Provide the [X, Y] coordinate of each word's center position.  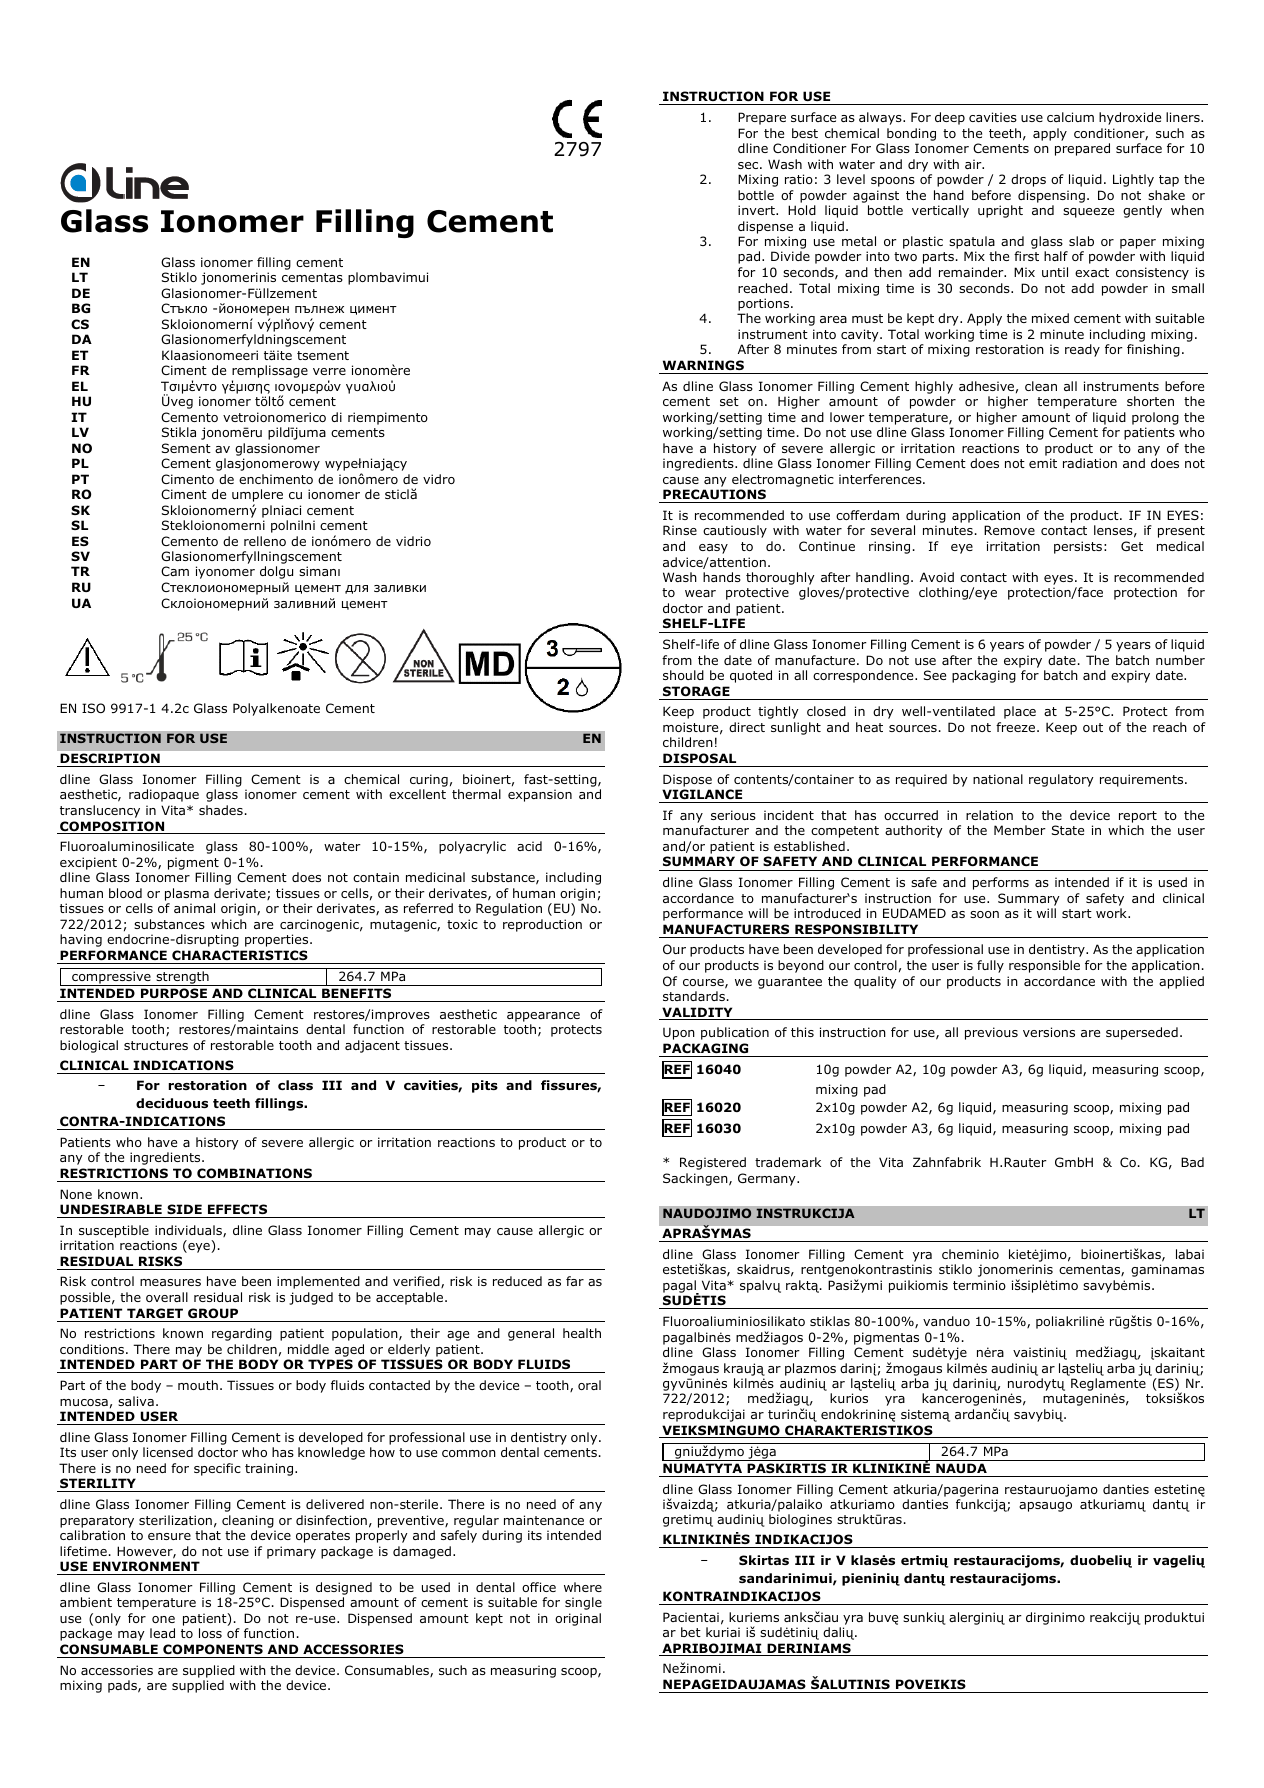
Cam [175, 571]
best [805, 133]
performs [1001, 883]
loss [210, 1633]
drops [1028, 180]
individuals [189, 1231]
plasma [187, 894]
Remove [1009, 530]
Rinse [680, 530]
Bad [1192, 1162]
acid [529, 846]
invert [757, 210]
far [575, 1281]
